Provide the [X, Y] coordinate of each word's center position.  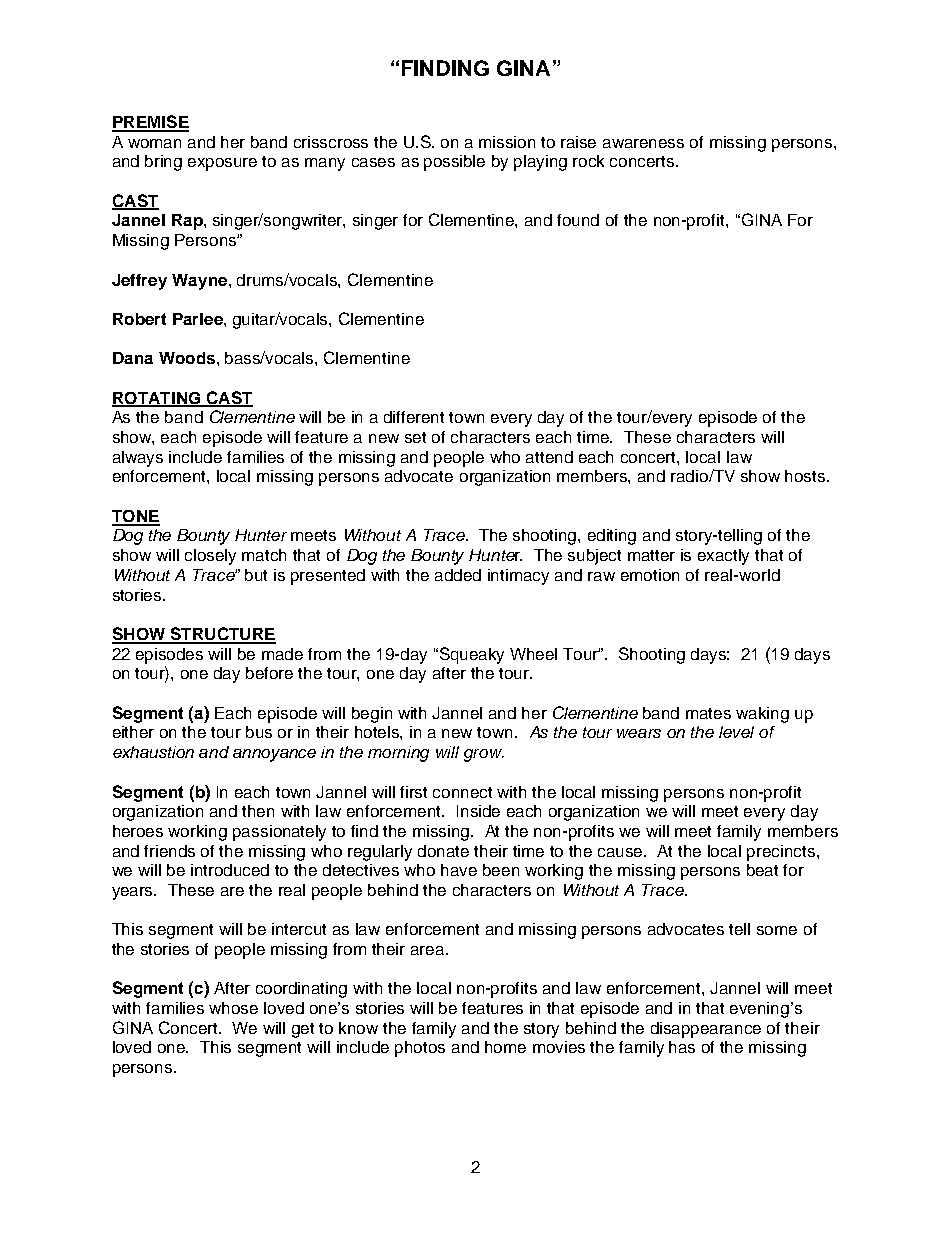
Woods [187, 358]
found [578, 220]
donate [443, 851]
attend [549, 457]
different [414, 417]
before [269, 673]
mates [708, 713]
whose [233, 1008]
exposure [222, 164]
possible [454, 163]
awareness [643, 143]
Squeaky [472, 655]
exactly [723, 557]
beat [762, 870]
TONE [136, 517]
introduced [230, 870]
